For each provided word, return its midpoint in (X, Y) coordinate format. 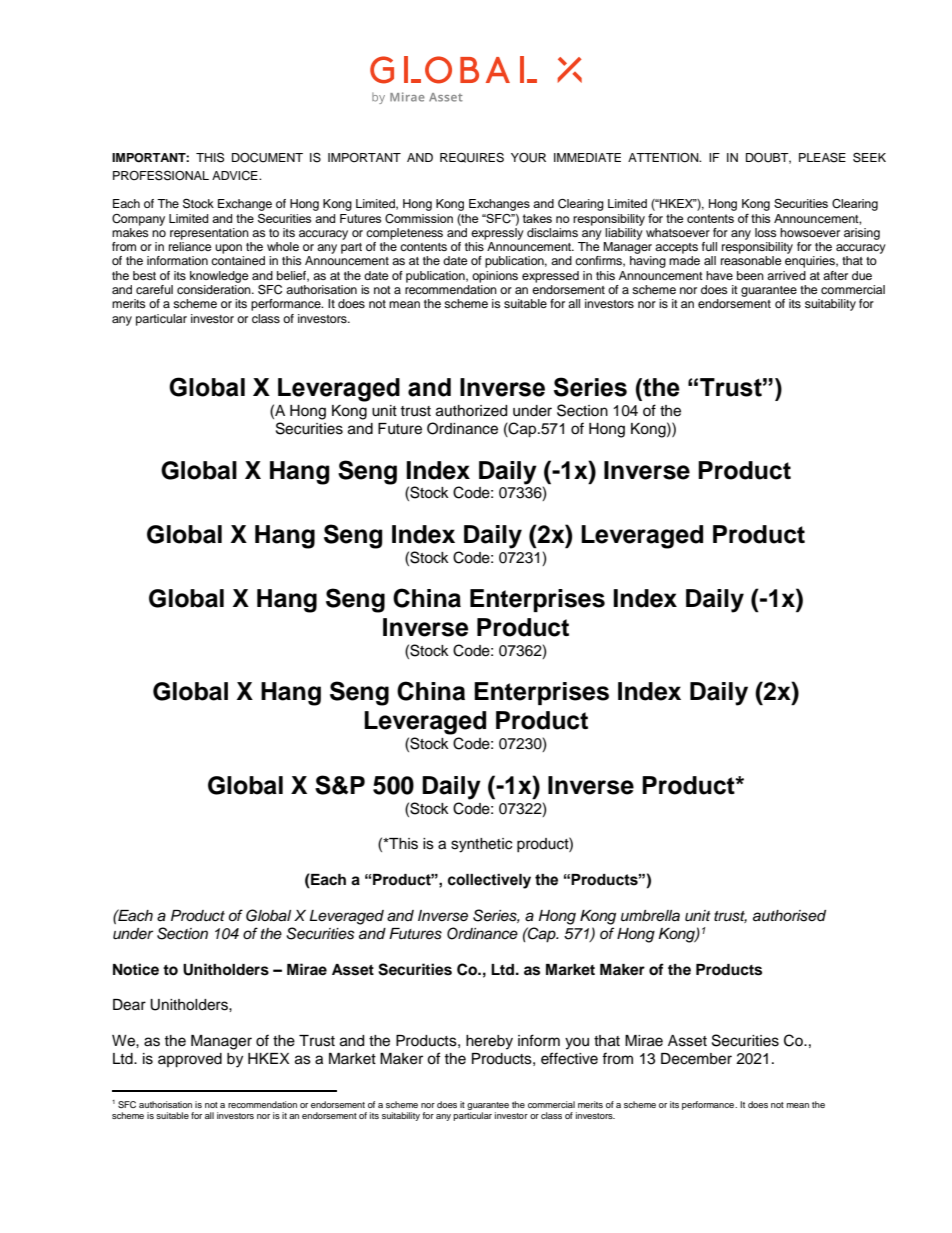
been (750, 275)
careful (154, 289)
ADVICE (236, 176)
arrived (786, 275)
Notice (136, 969)
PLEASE (822, 157)
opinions (495, 277)
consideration (215, 289)
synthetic (481, 845)
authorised (789, 916)
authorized (471, 411)
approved (190, 1060)
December (696, 1059)
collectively (489, 881)
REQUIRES (472, 158)
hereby (489, 1042)
